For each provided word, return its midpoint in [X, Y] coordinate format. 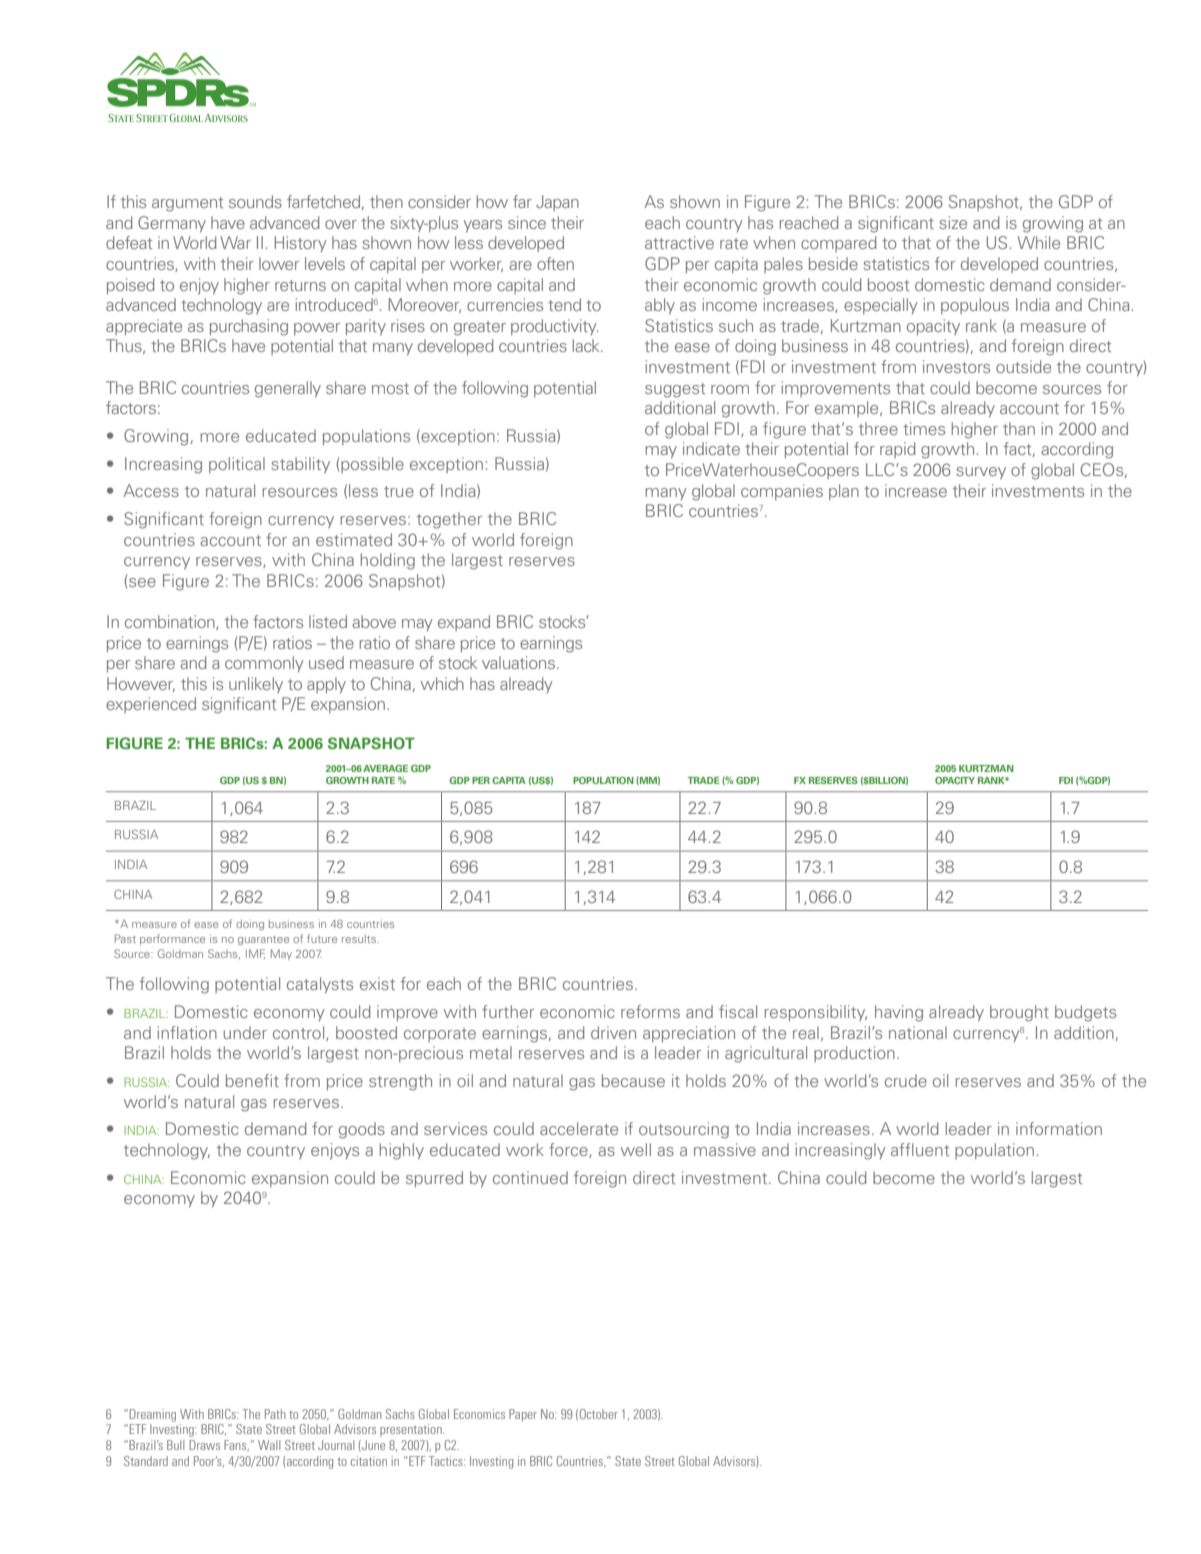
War [236, 242]
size [953, 222]
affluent [920, 1149]
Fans [236, 1445]
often [555, 263]
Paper [523, 1415]
